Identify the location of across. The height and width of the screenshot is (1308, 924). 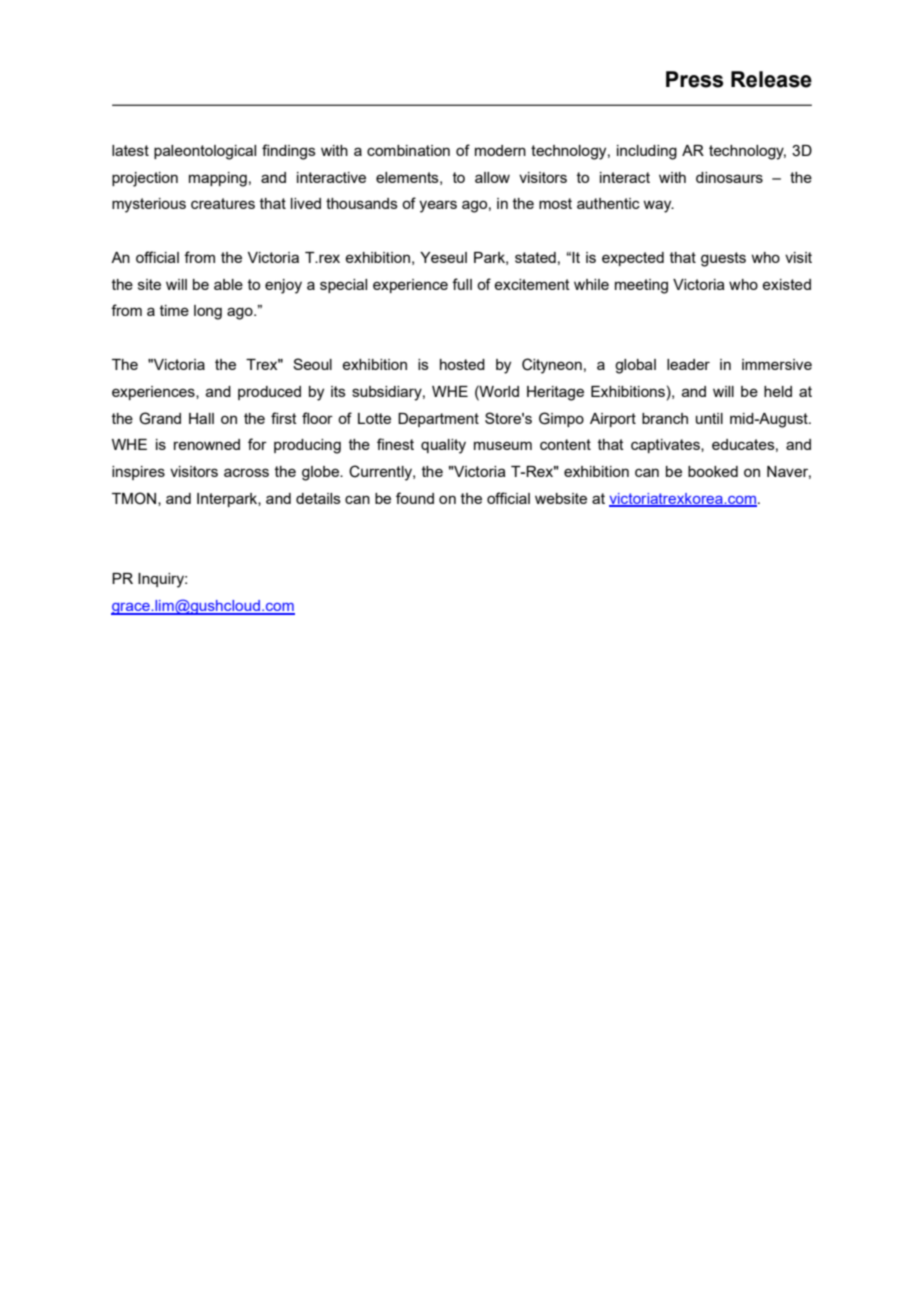
(246, 472).
